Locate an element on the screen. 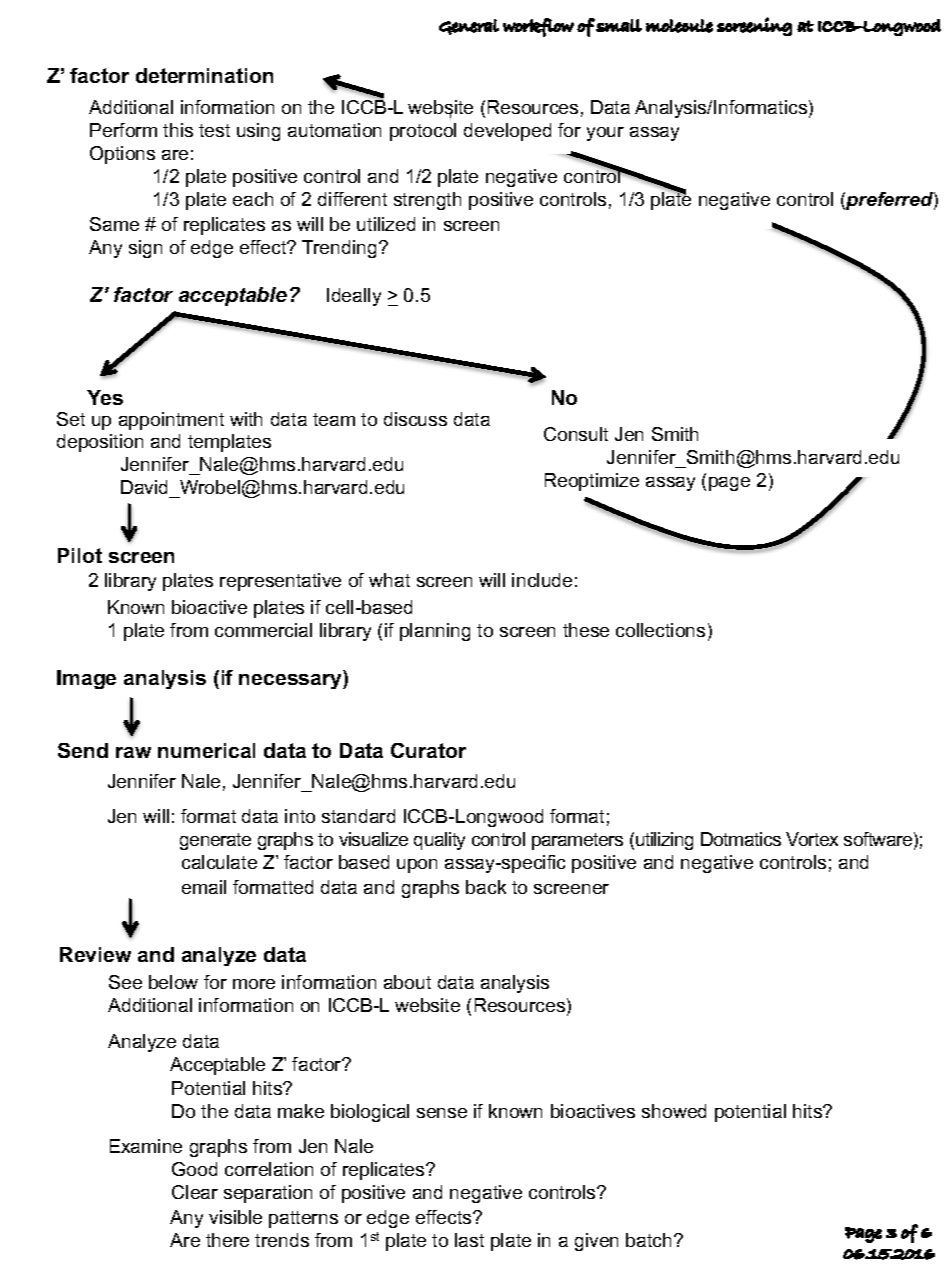 The height and width of the screenshot is (1270, 952). Image is located at coordinates (86, 679).
